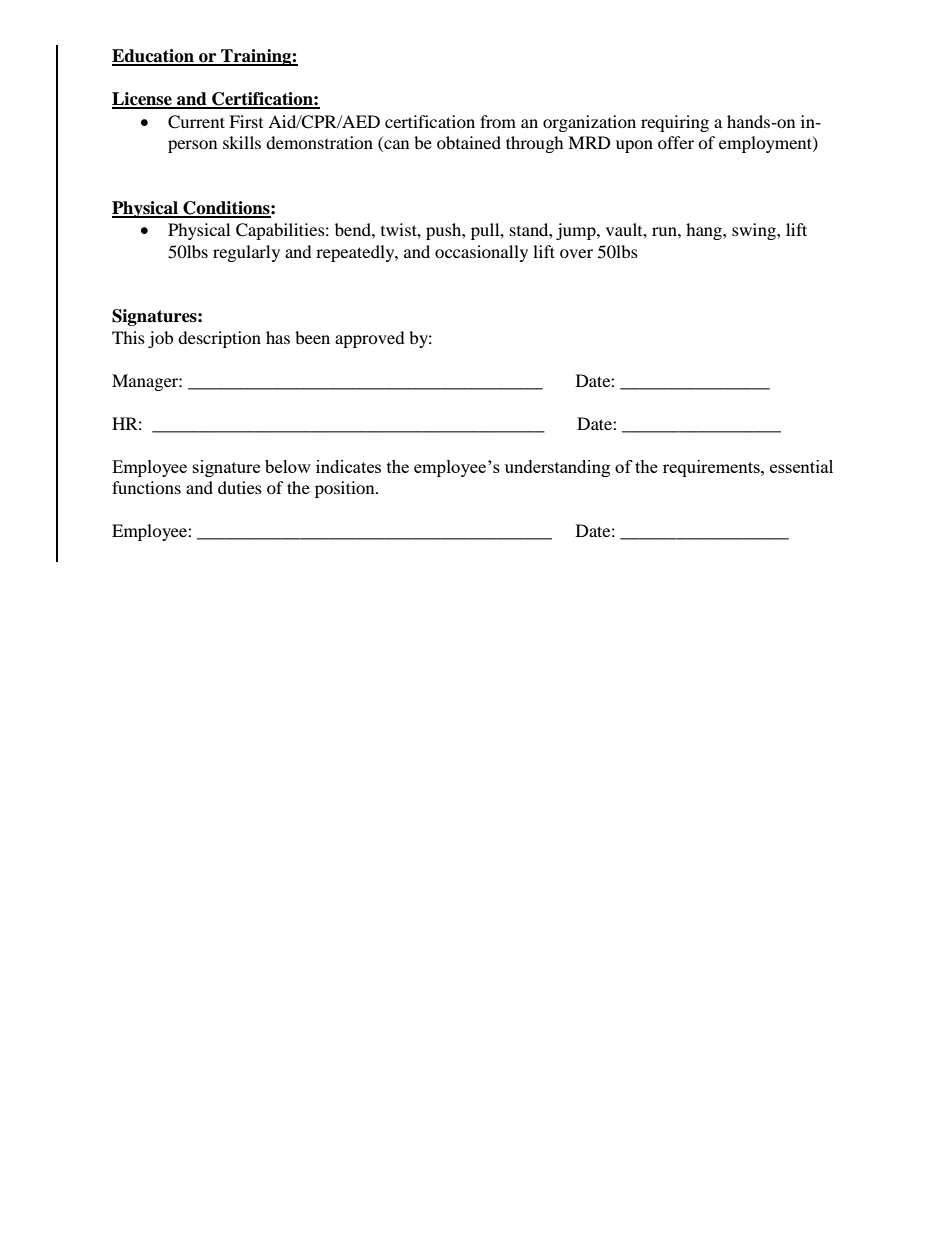  I want to click on swing, so click(755, 231).
